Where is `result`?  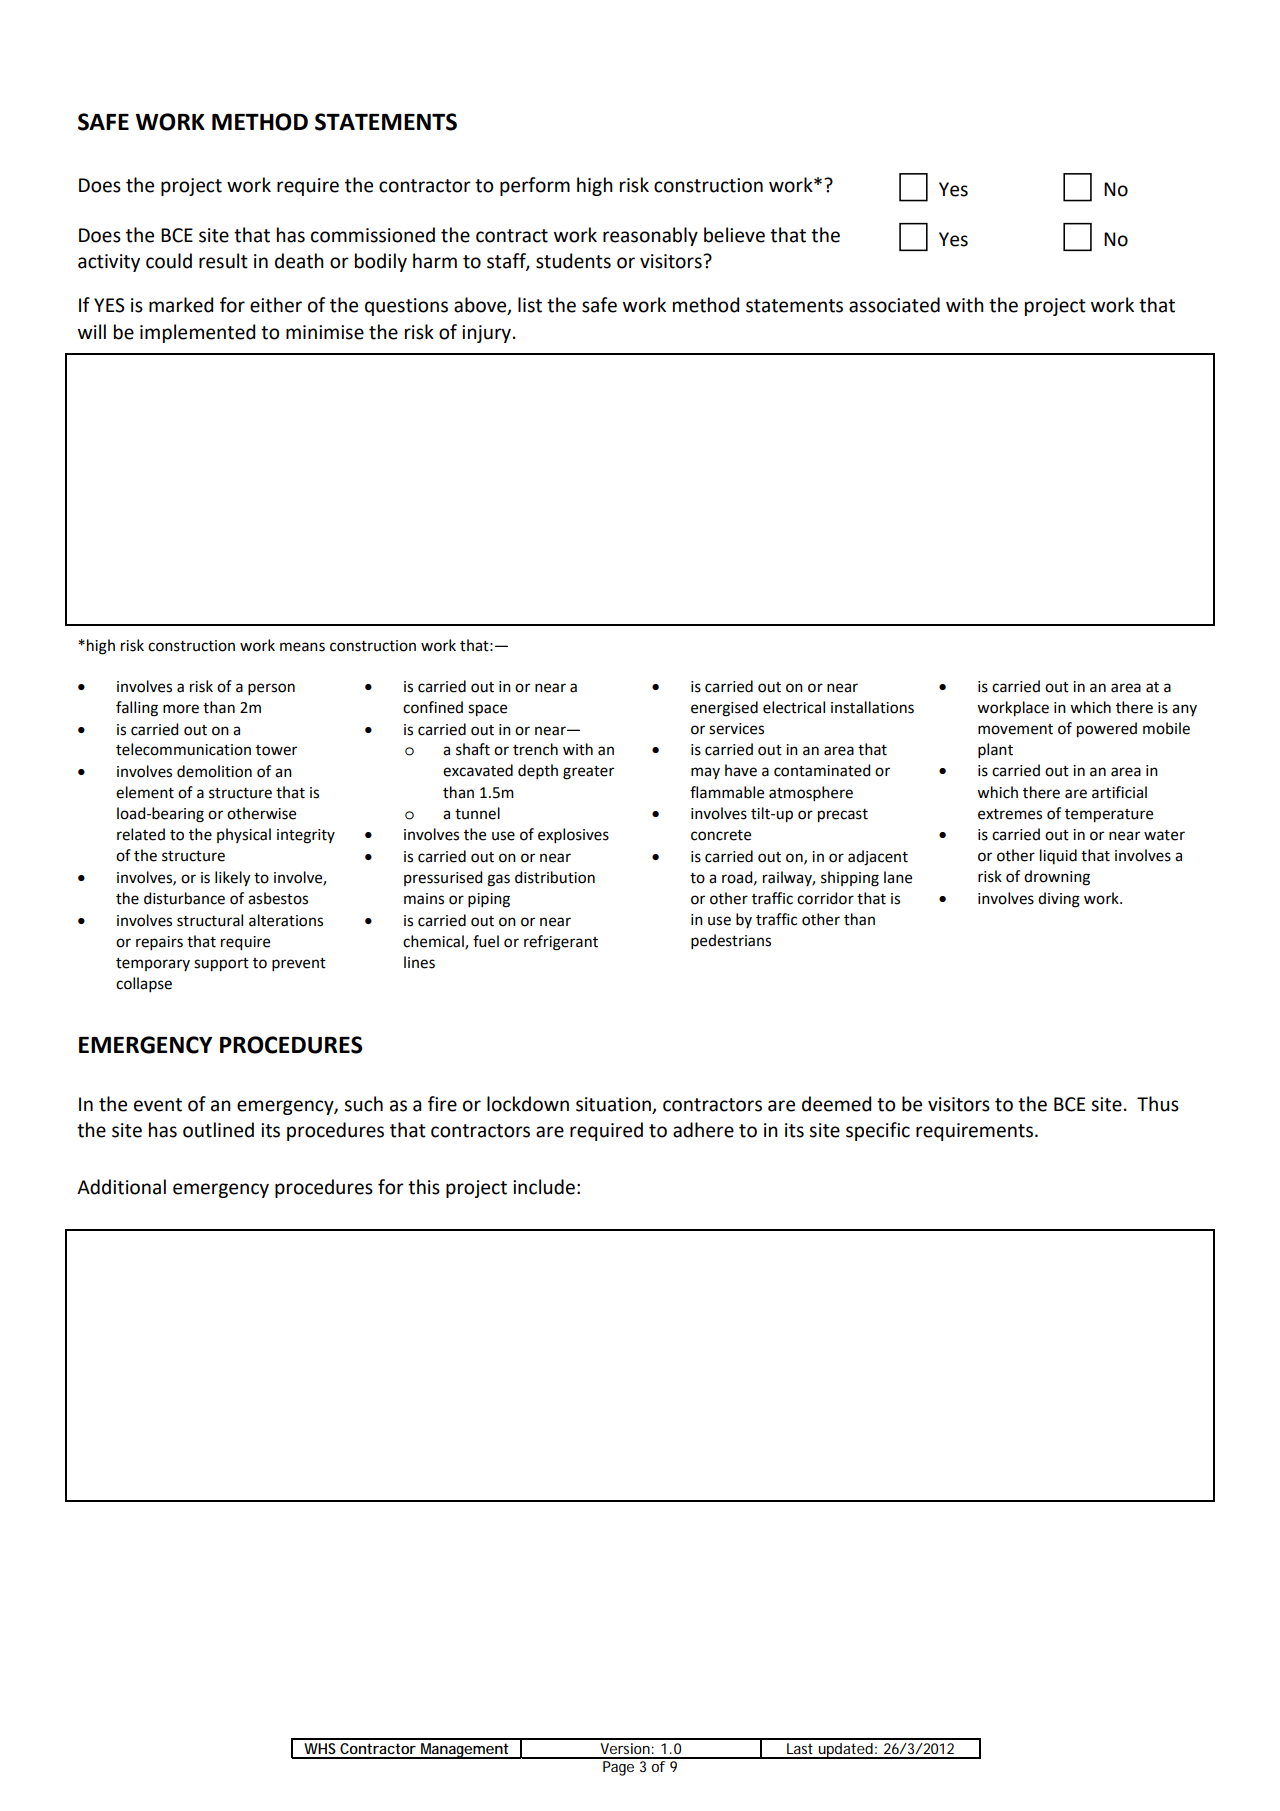
result is located at coordinates (223, 261).
